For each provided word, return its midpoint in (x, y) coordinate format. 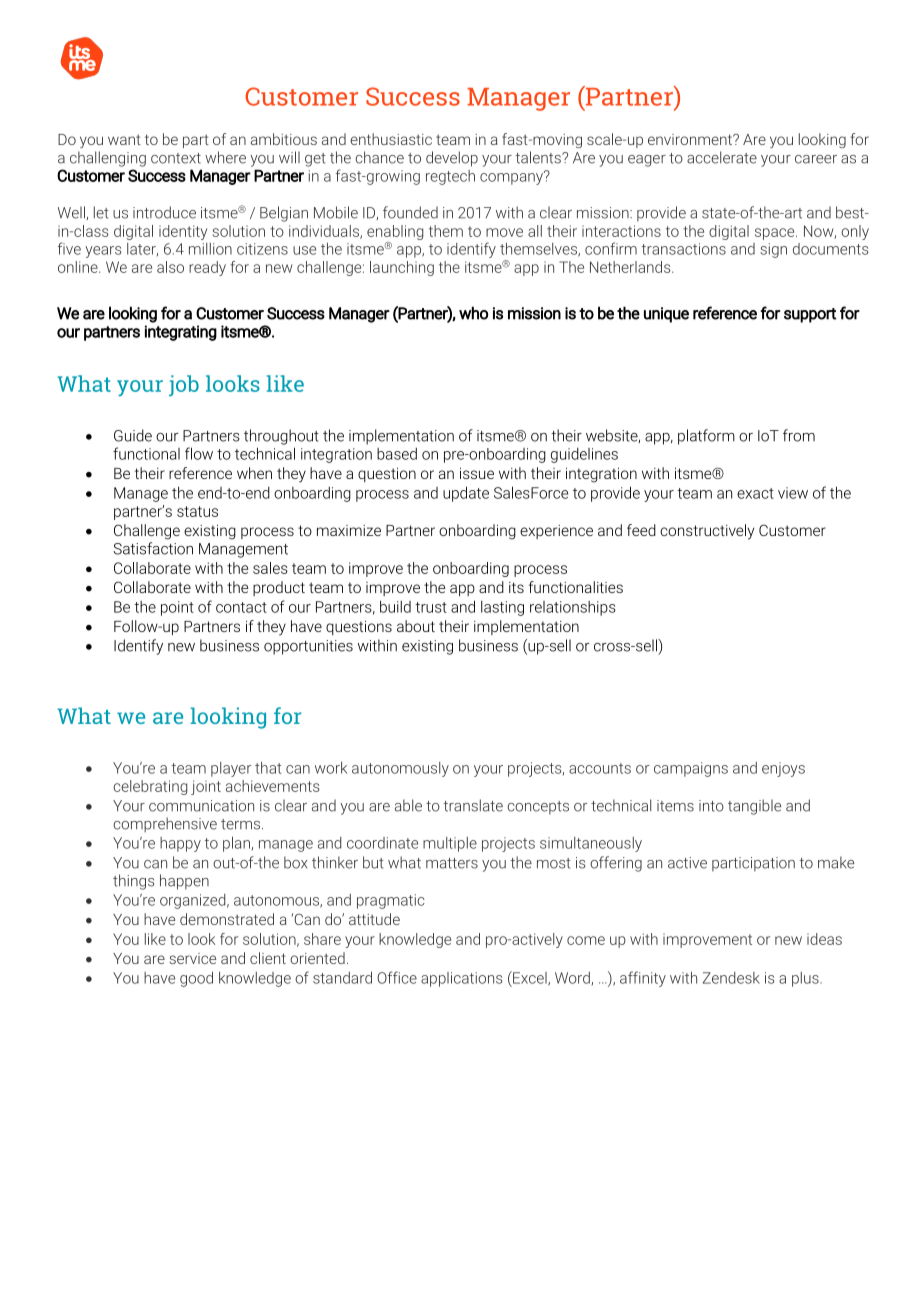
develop (452, 159)
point (177, 608)
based (397, 454)
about (416, 626)
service (192, 958)
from (799, 435)
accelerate (722, 157)
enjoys (783, 769)
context (176, 158)
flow (199, 453)
